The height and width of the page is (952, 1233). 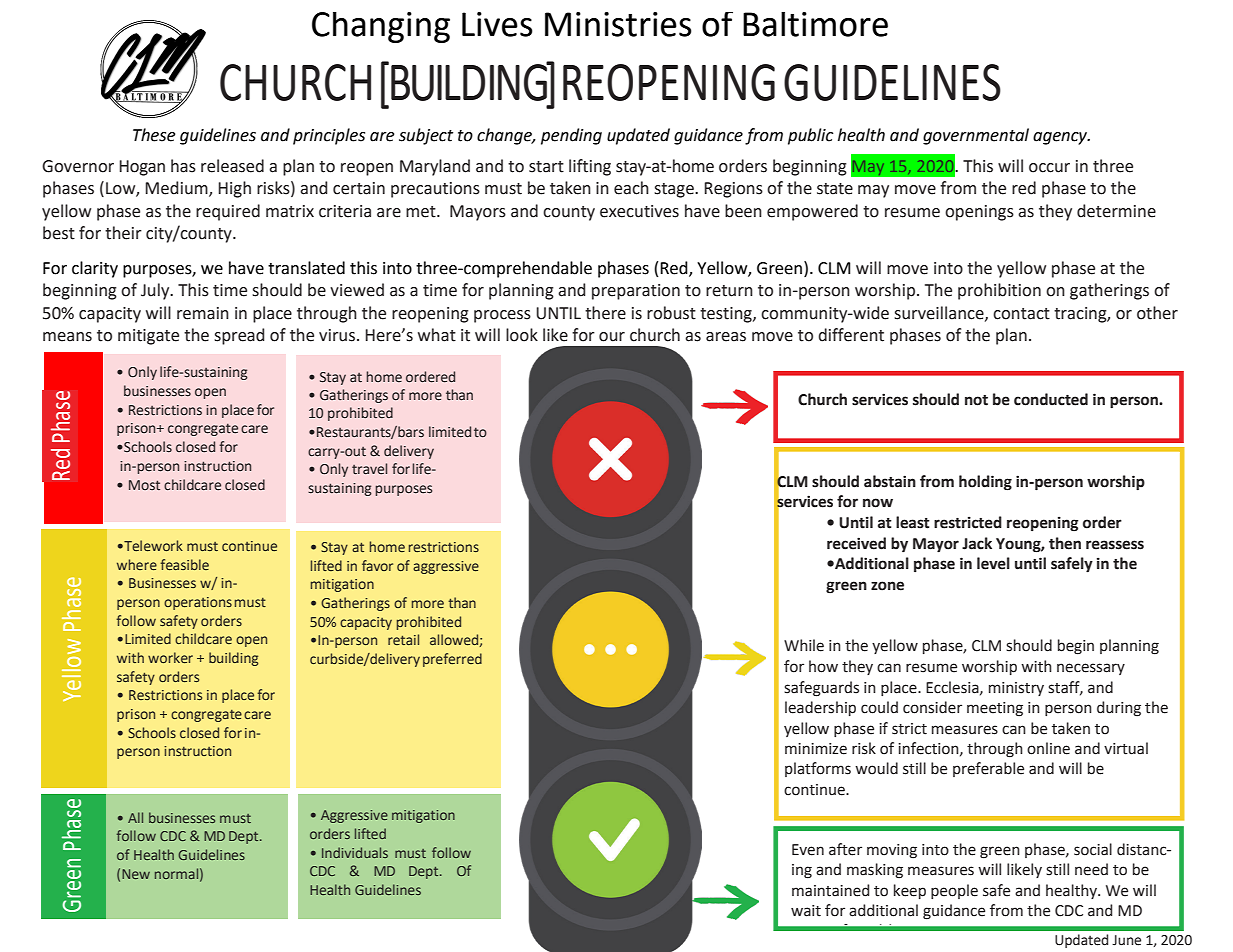 What do you see at coordinates (369, 469) in the page?
I see `travel` at bounding box center [369, 469].
